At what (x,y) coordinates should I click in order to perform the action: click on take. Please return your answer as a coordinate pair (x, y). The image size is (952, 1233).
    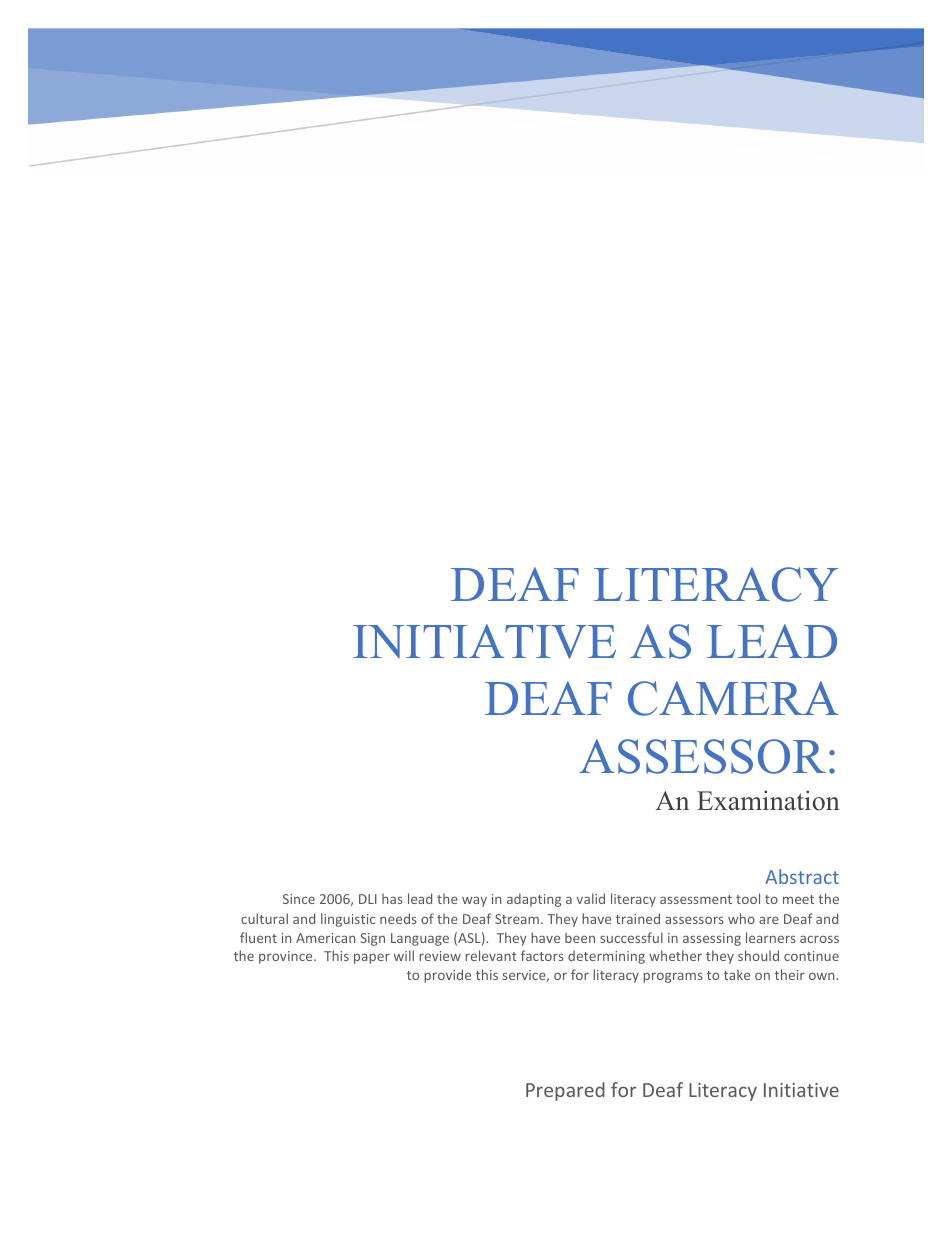
    Looking at the image, I should click on (737, 974).
